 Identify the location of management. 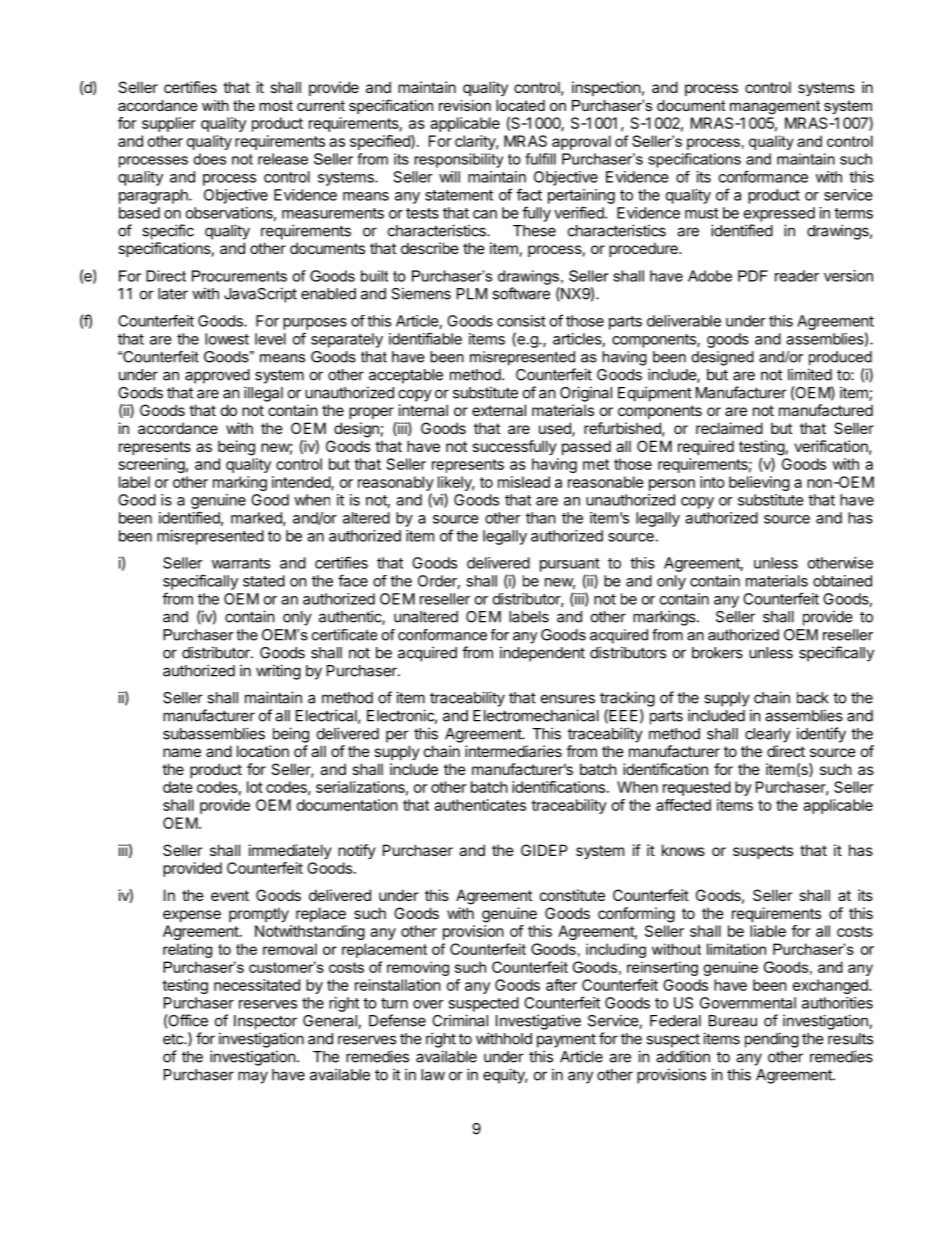
(775, 107).
